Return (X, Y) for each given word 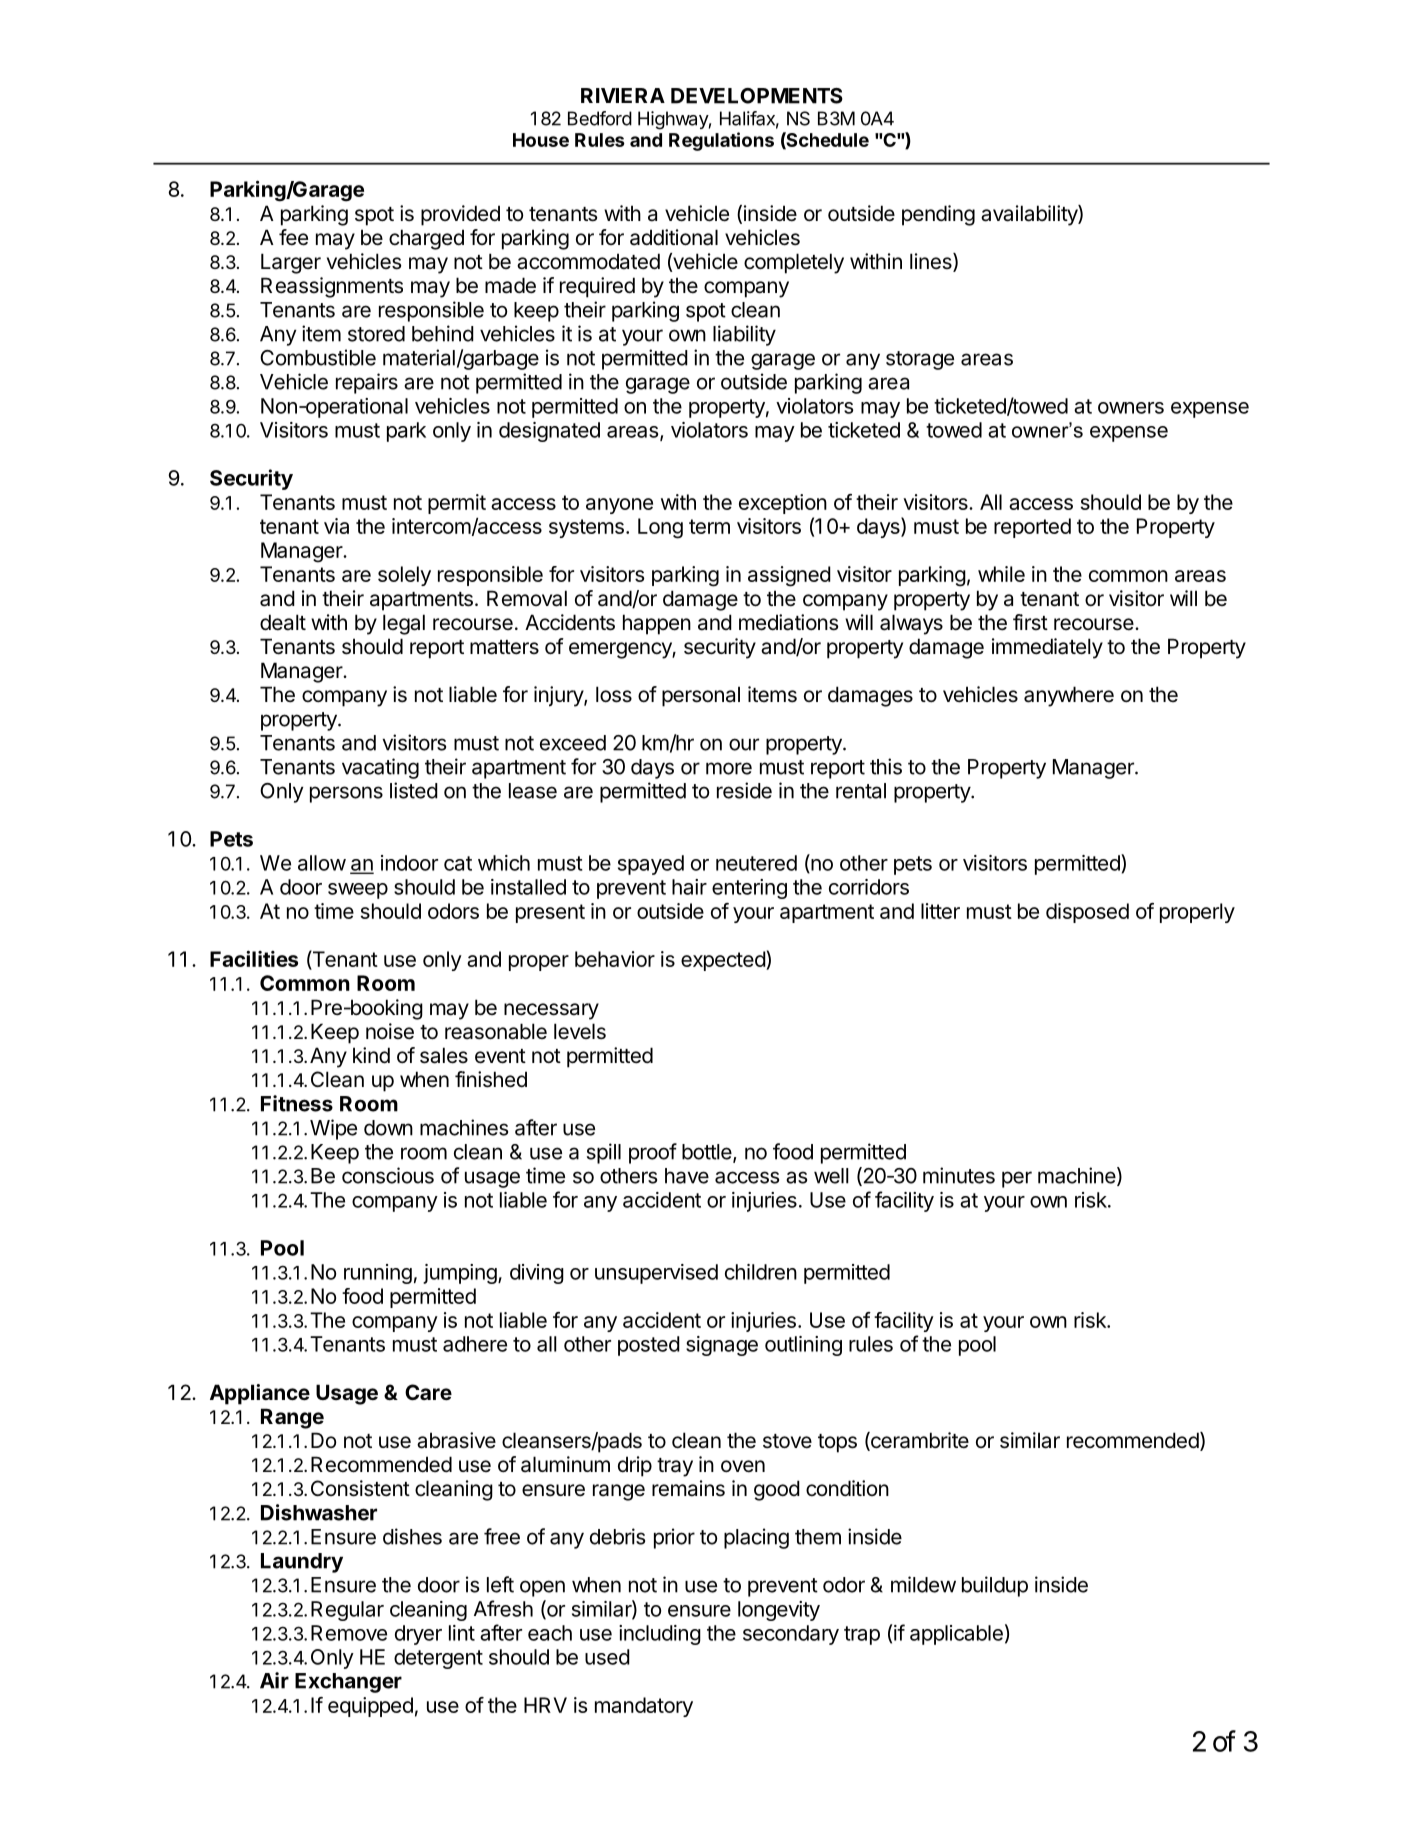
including (660, 1635)
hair (689, 887)
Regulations (721, 141)
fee (293, 237)
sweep (358, 891)
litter (940, 911)
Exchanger (348, 1683)
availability (1030, 215)
